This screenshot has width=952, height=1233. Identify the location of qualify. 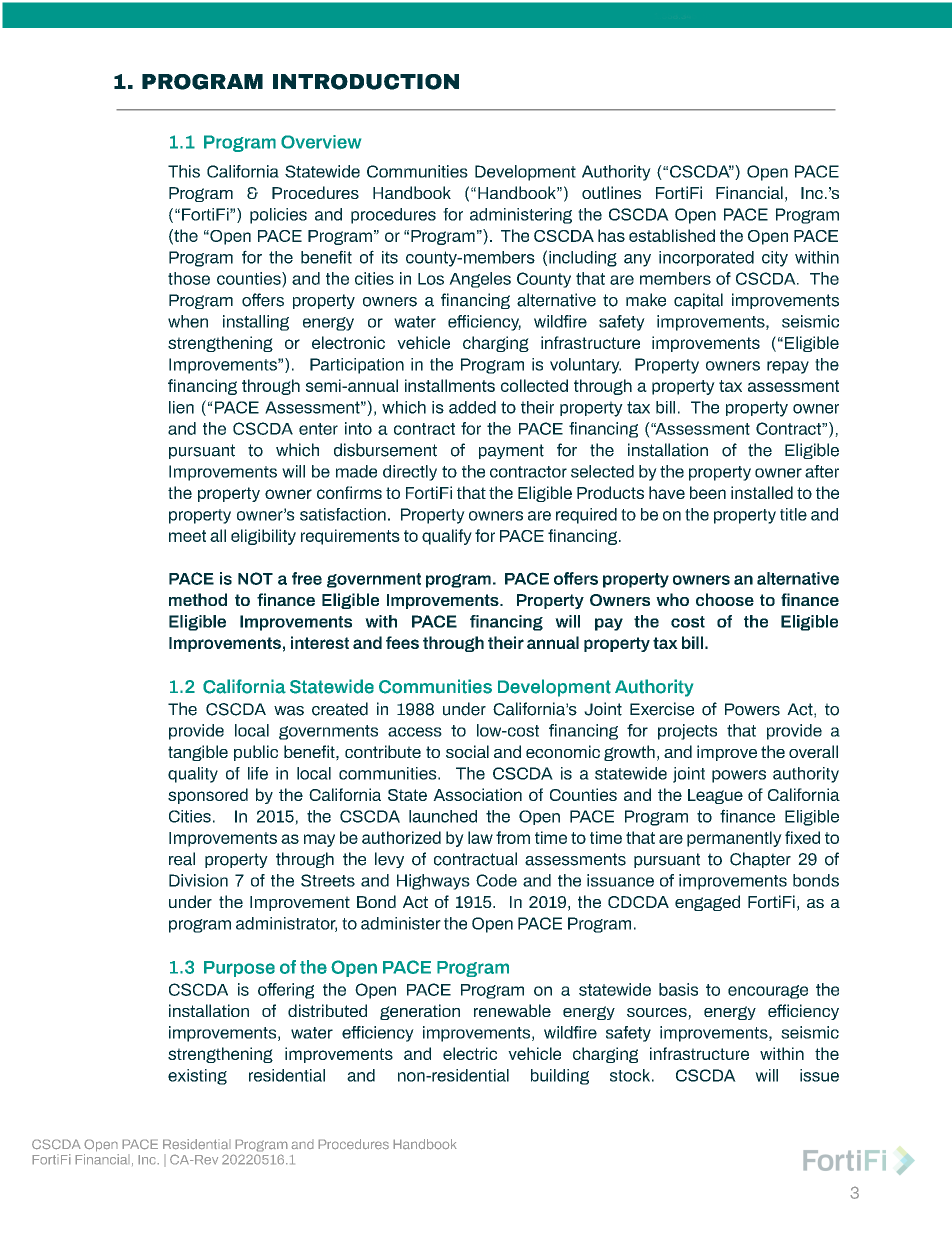
(447, 537).
